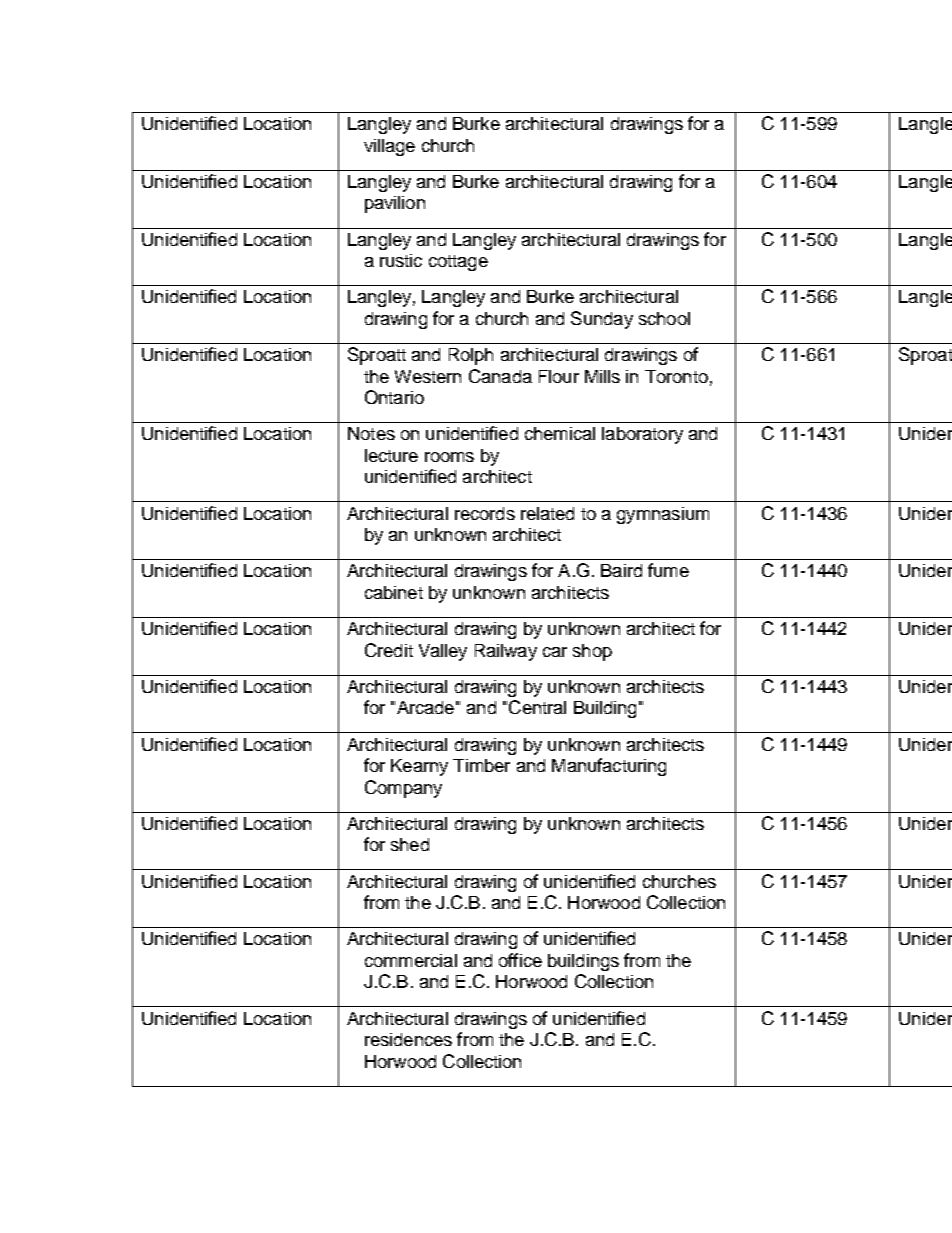  I want to click on Central, so click(537, 707).
